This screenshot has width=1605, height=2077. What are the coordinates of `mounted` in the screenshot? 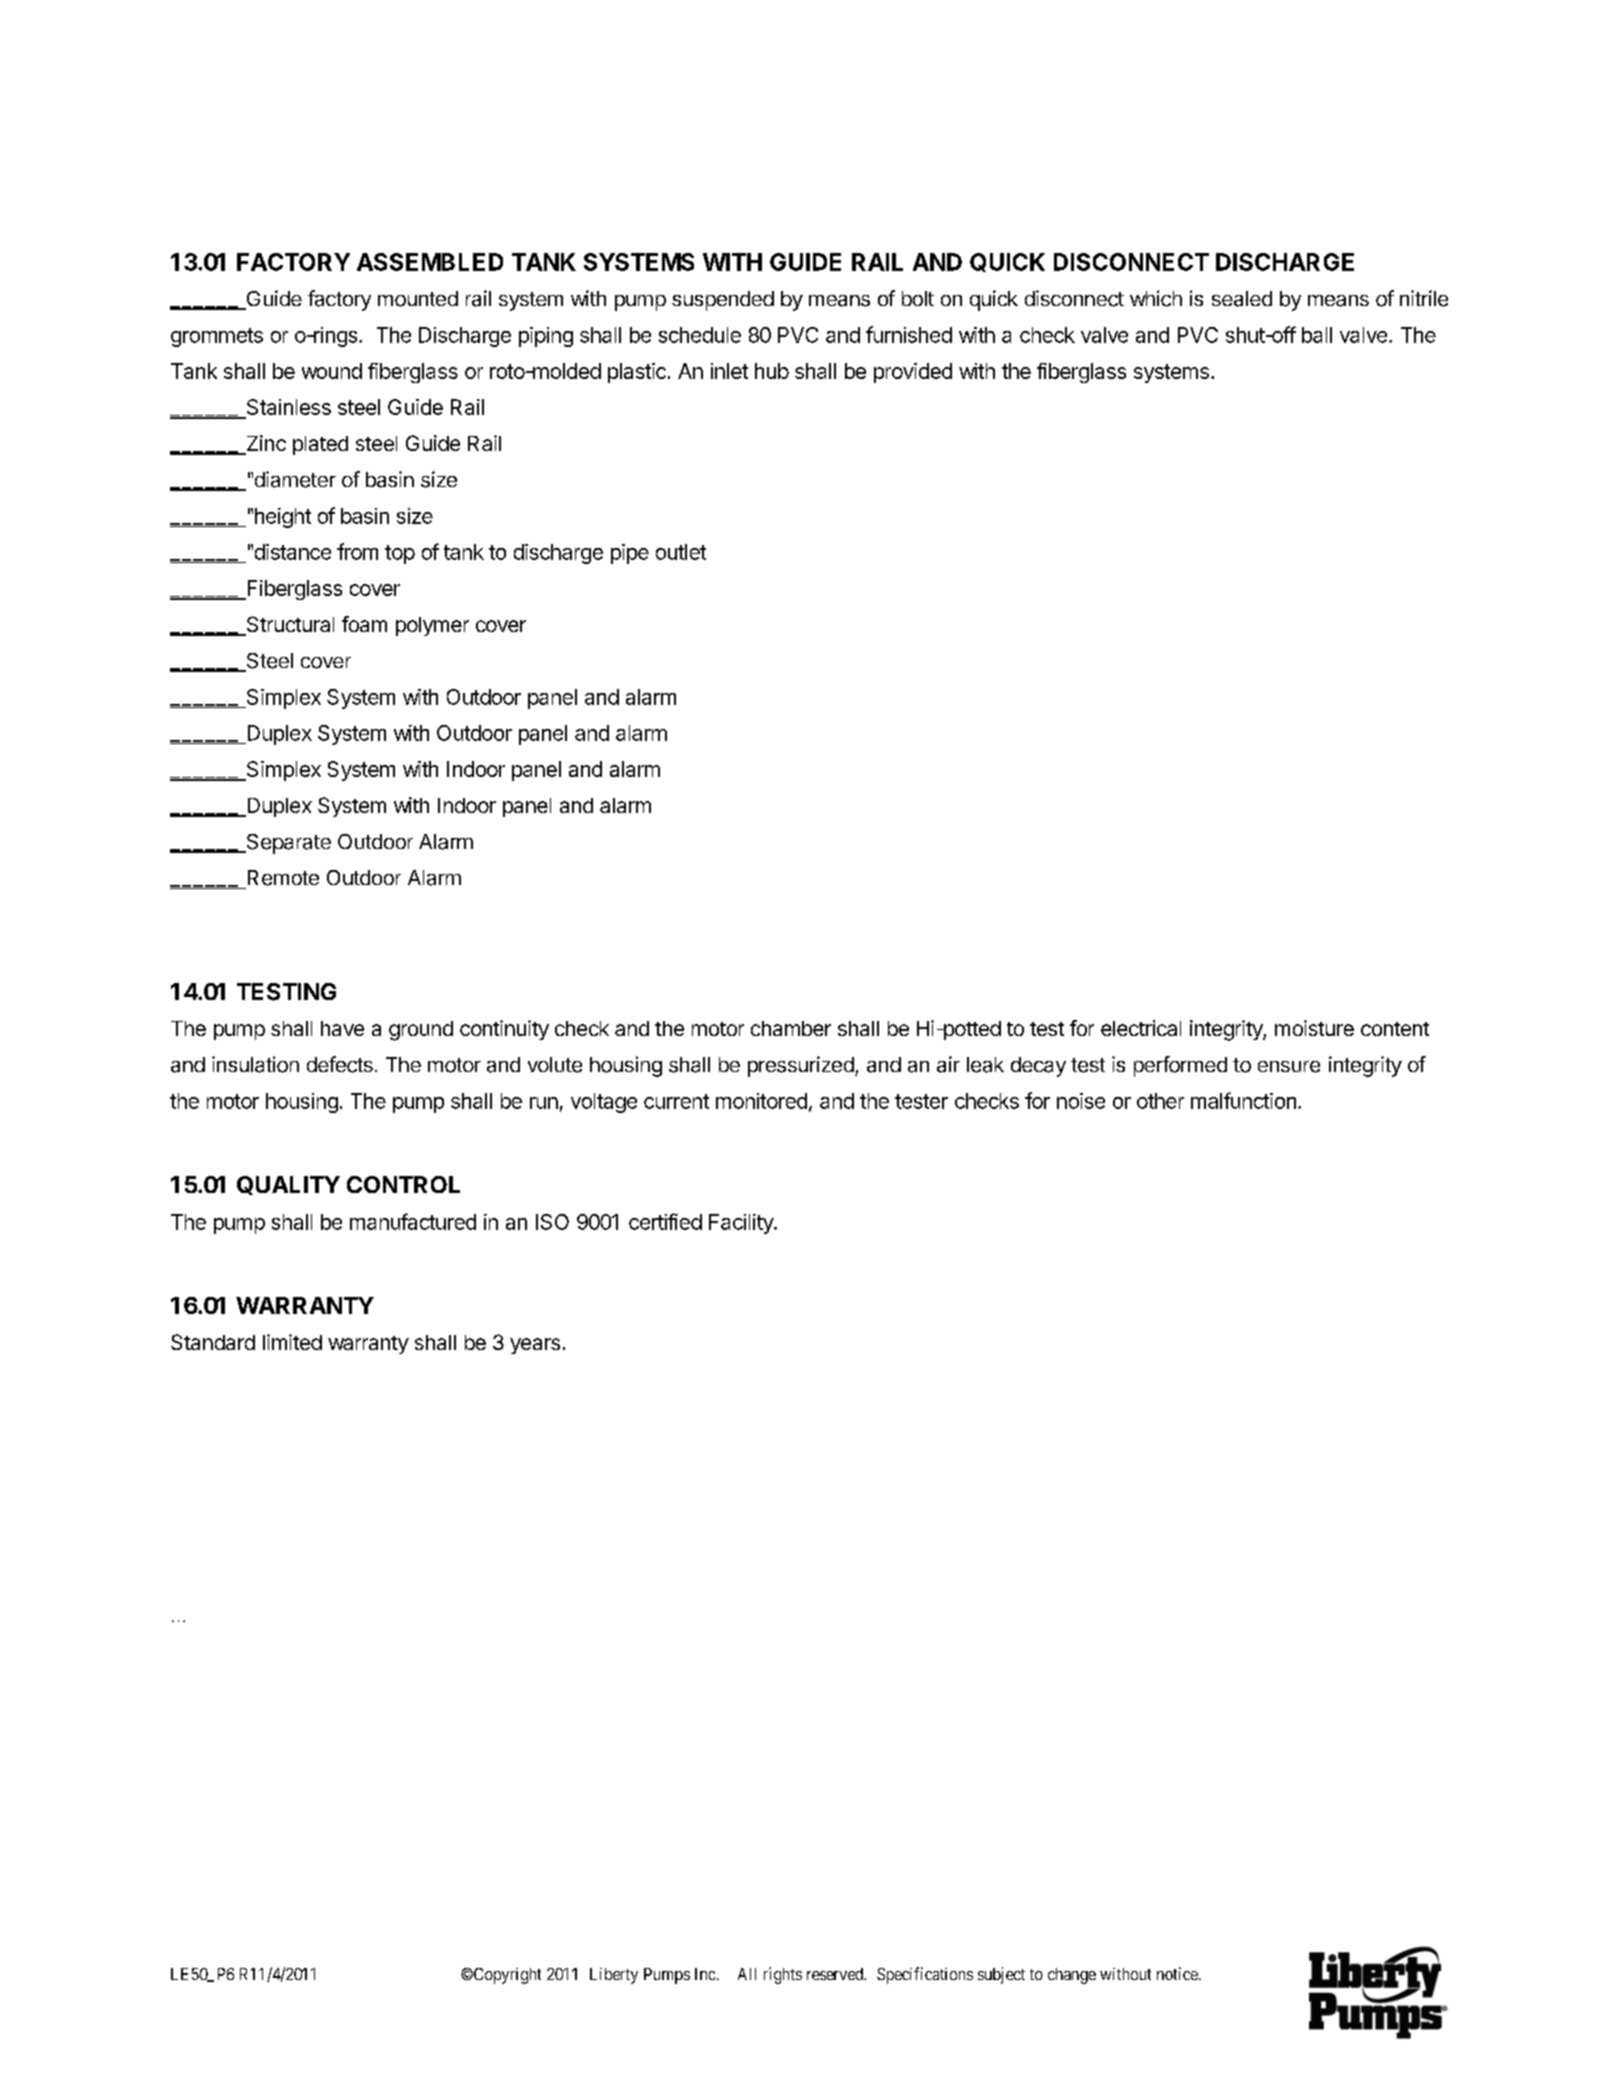 It's located at (418, 299).
